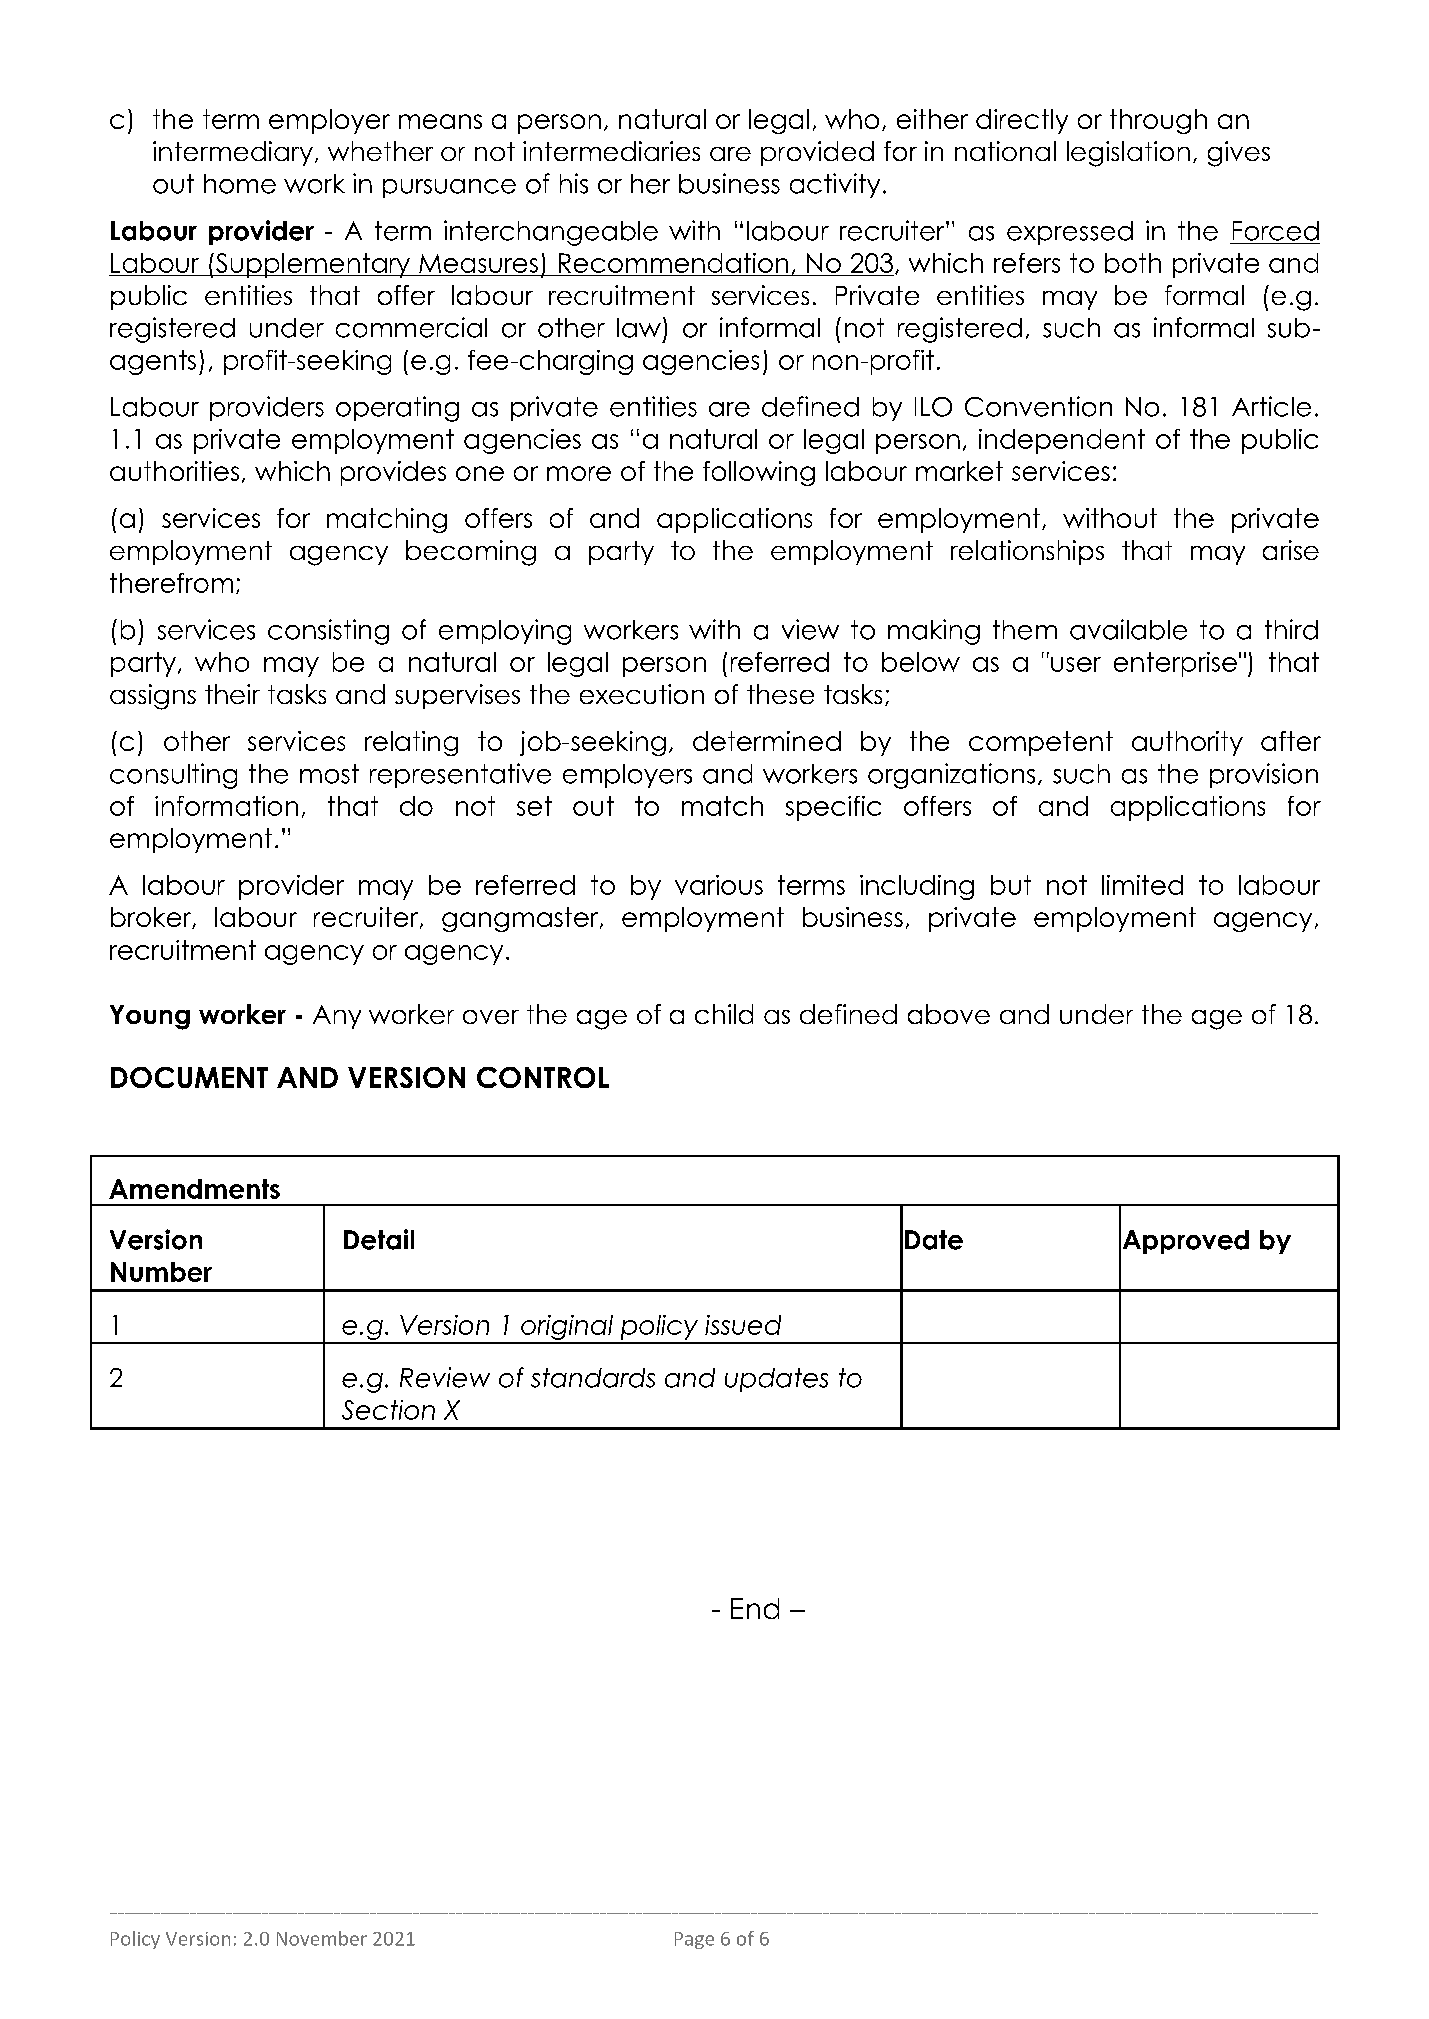  What do you see at coordinates (743, 1325) in the screenshot?
I see `issued` at bounding box center [743, 1325].
